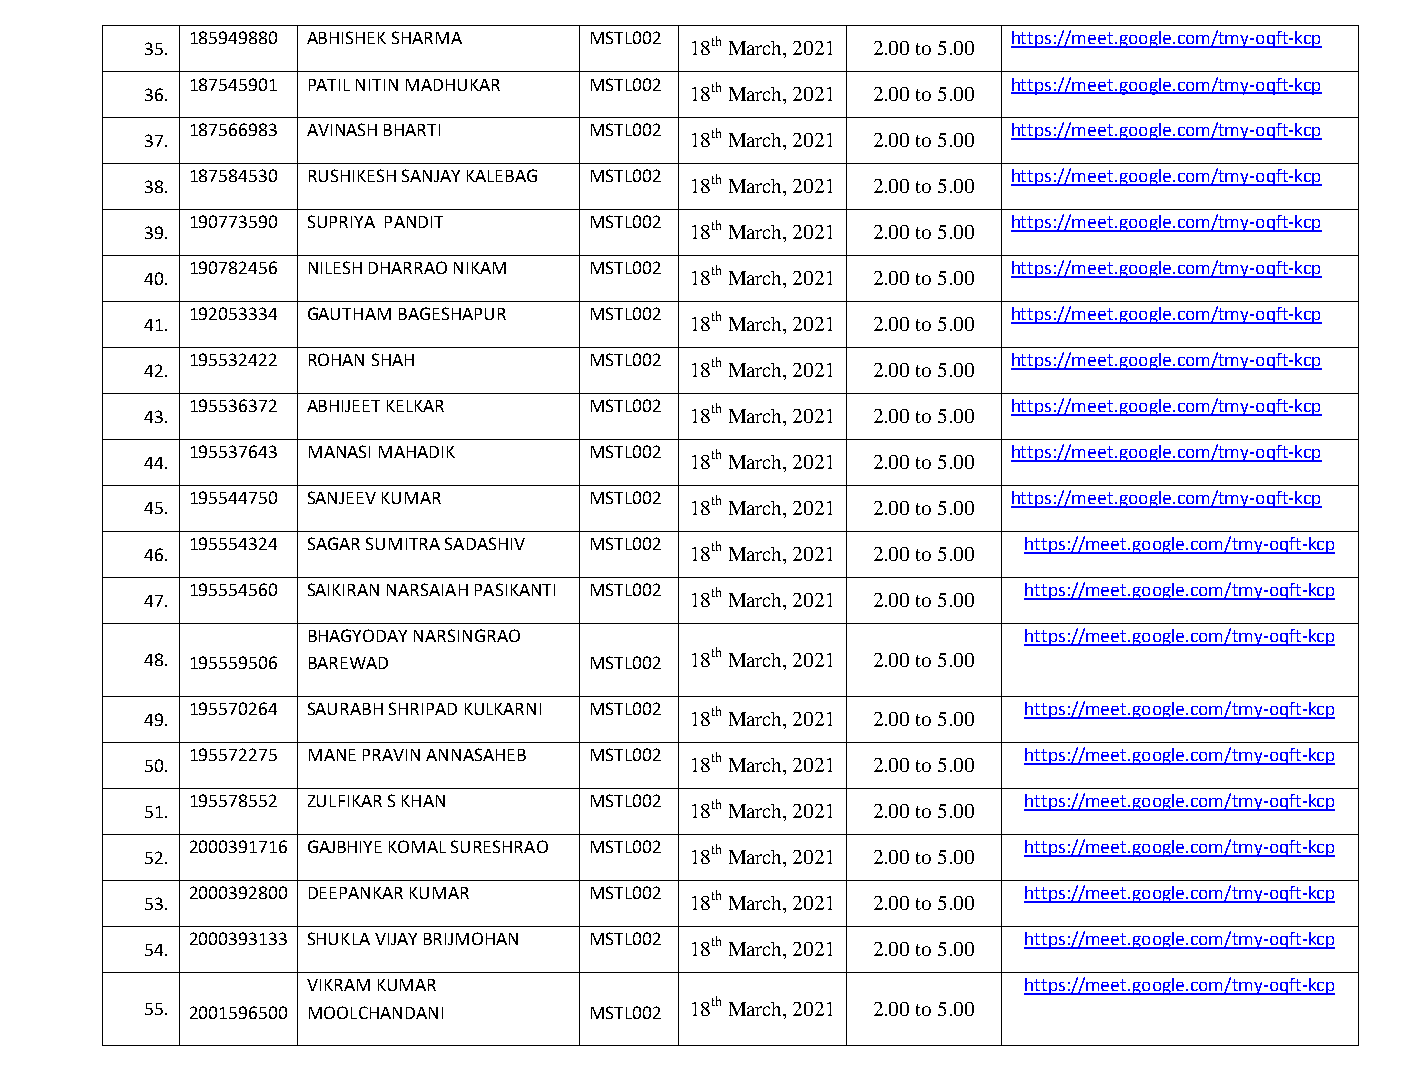 The width and height of the image is (1403, 1084). What do you see at coordinates (393, 359) in the image?
I see `SHAH` at bounding box center [393, 359].
